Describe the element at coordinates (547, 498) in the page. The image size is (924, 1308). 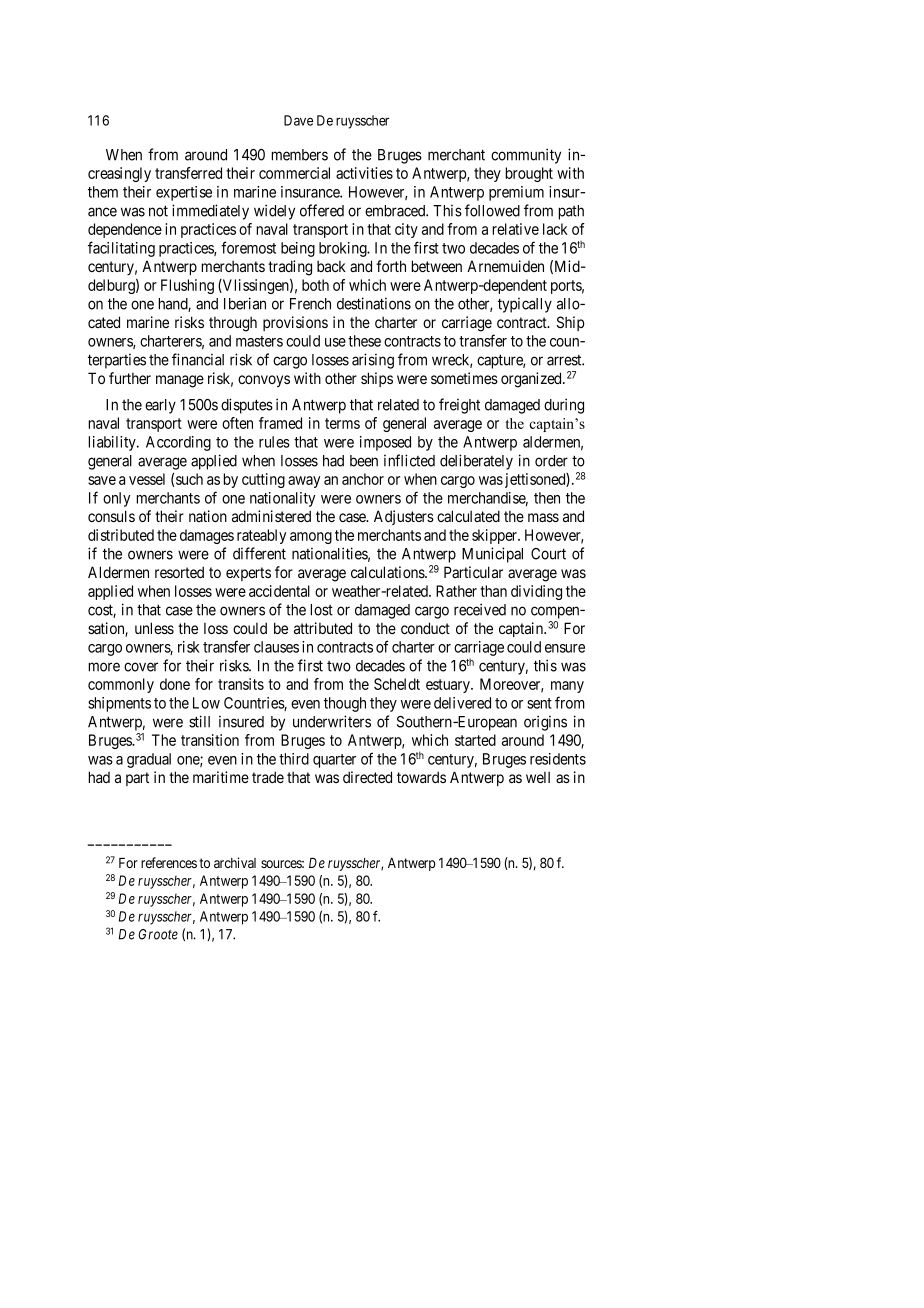
I see `then` at that location.
